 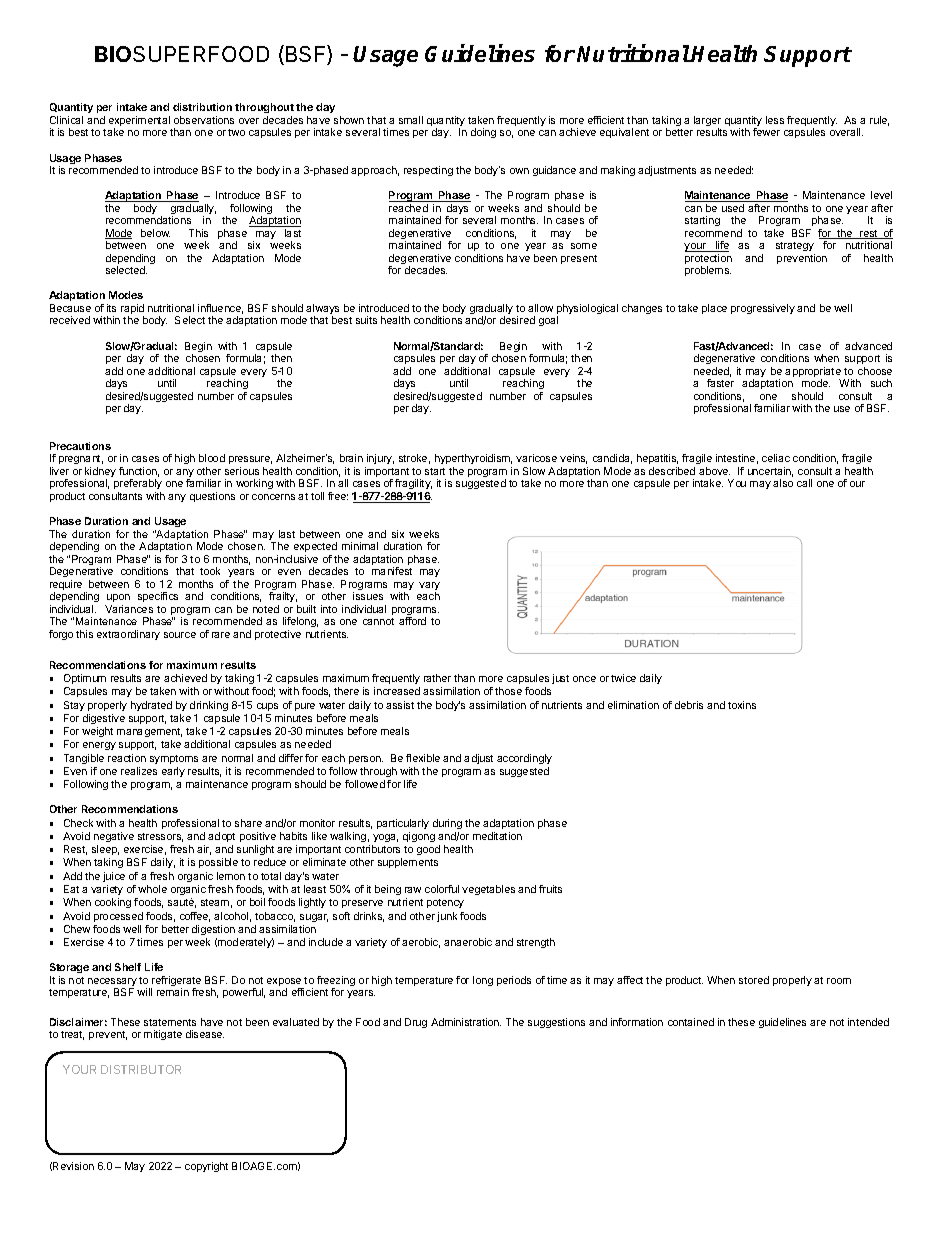 What do you see at coordinates (766, 132) in the screenshot?
I see `fewer` at bounding box center [766, 132].
